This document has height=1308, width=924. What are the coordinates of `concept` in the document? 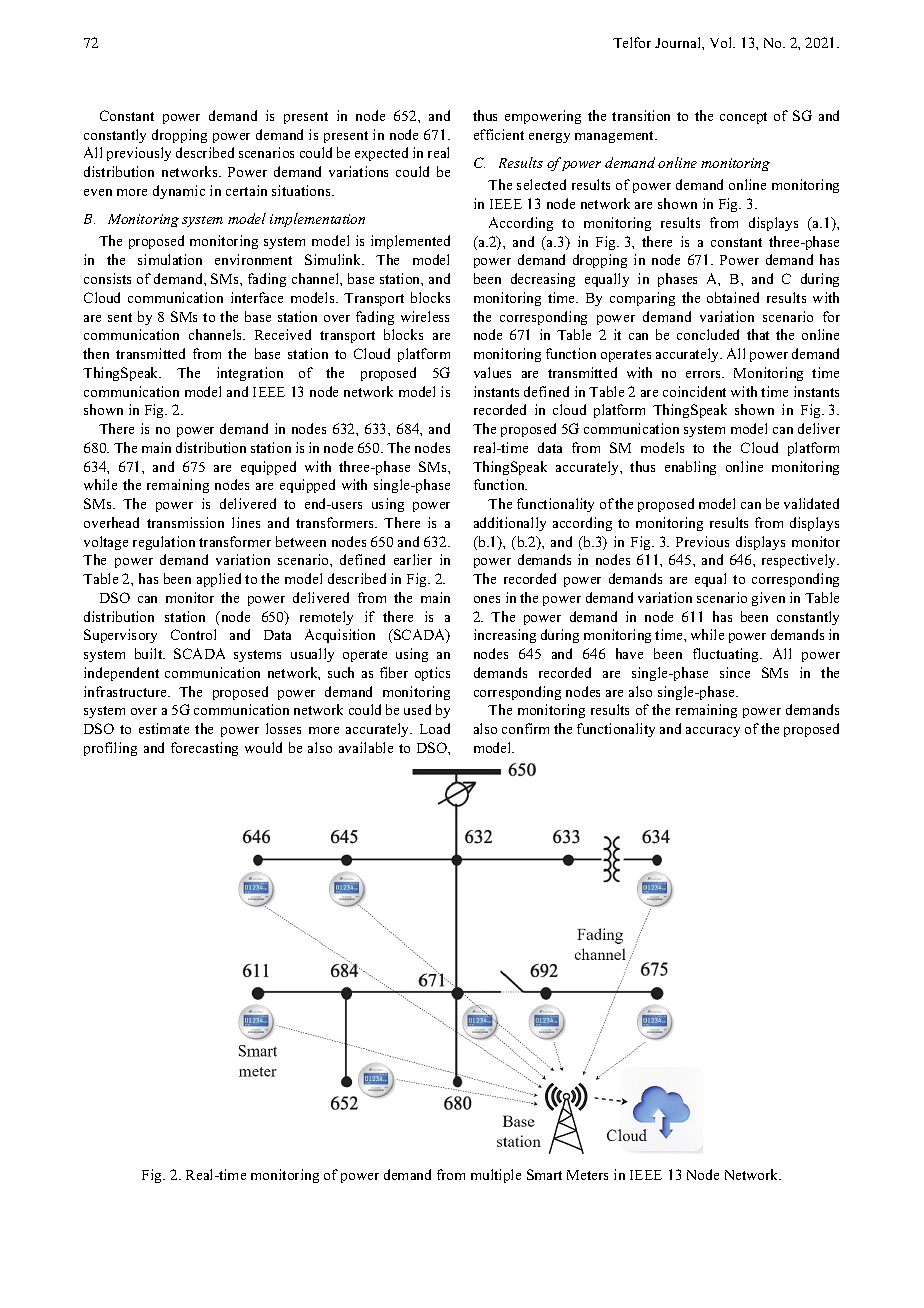 It's located at (743, 118).
